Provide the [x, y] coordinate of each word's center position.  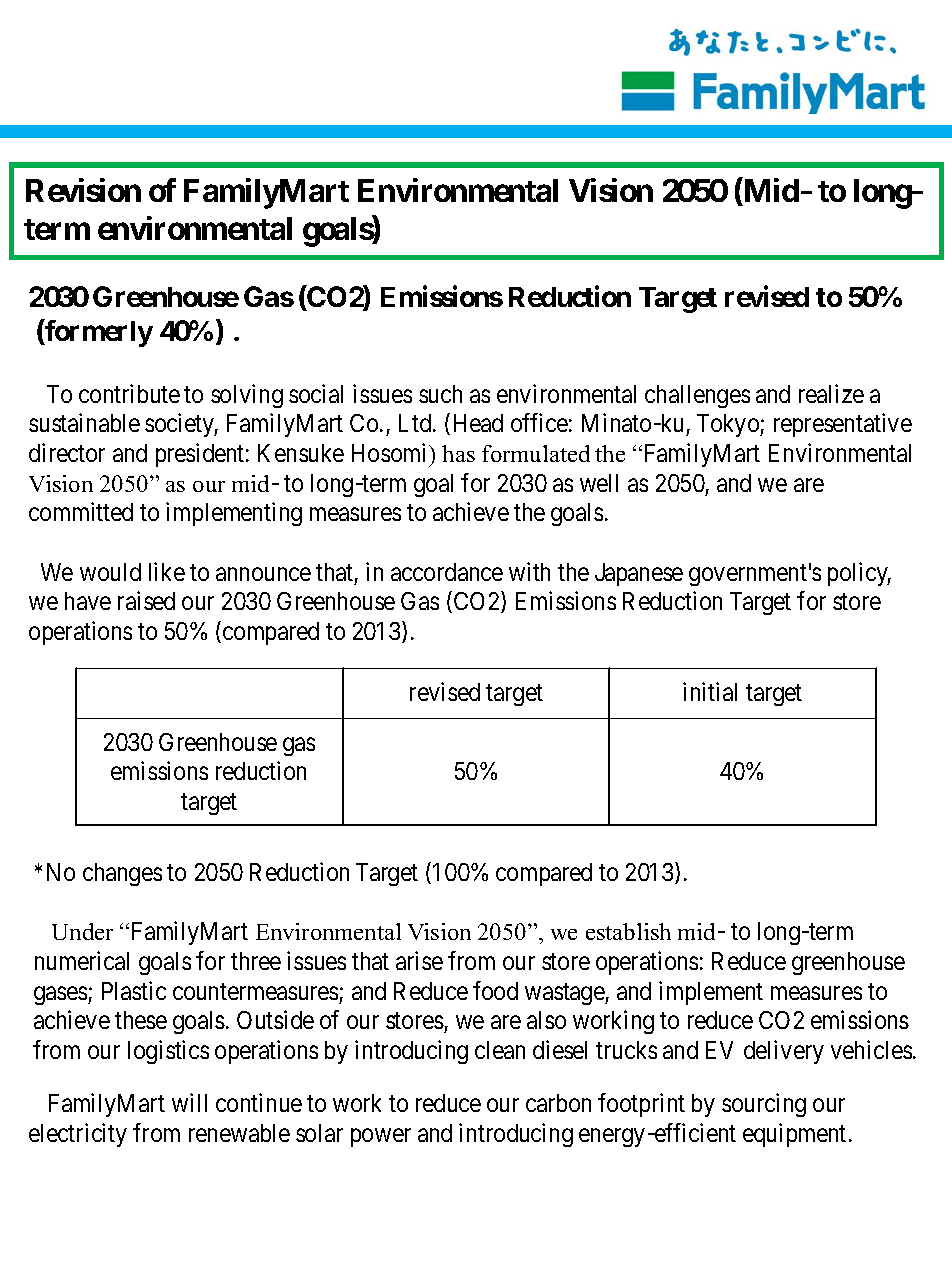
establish [628, 931]
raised [146, 600]
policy [859, 574]
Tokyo [729, 425]
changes [122, 874]
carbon [558, 1103]
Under [82, 931]
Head [478, 423]
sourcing [764, 1105]
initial [710, 691]
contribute [129, 393]
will [189, 1102]
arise [419, 960]
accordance [447, 572]
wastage [565, 994]
